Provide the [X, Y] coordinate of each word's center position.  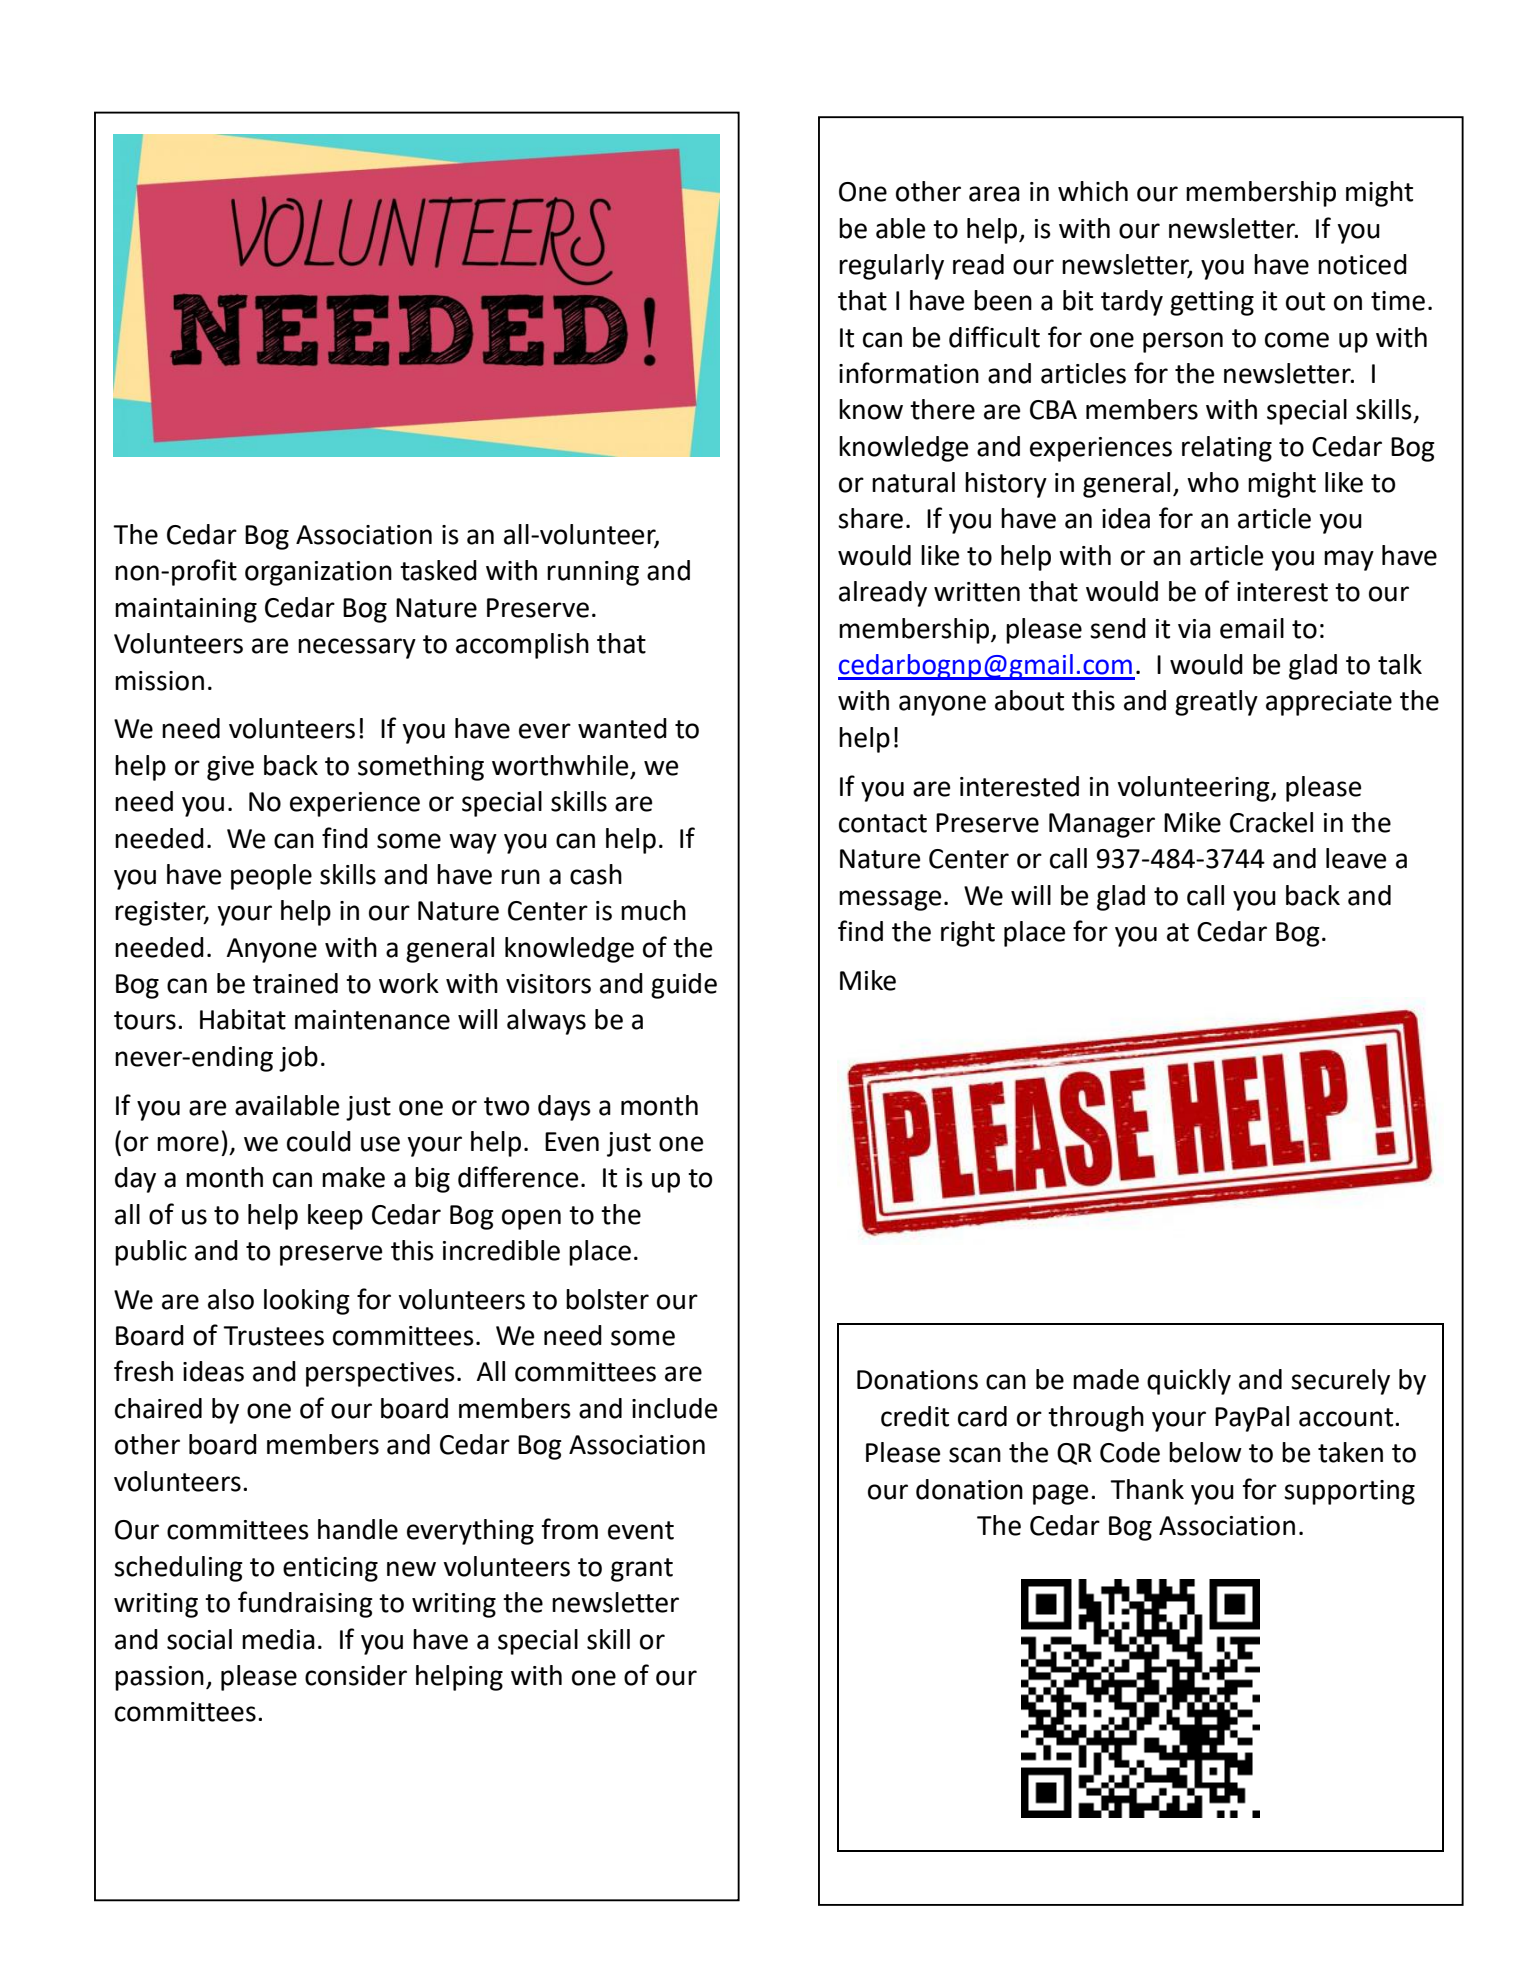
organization [318, 573]
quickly [1189, 1382]
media [278, 1639]
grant [642, 1570]
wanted [622, 728]
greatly [1216, 703]
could [319, 1141]
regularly [891, 267]
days [564, 1108]
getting [1212, 303]
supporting [1349, 1492]
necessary [357, 648]
